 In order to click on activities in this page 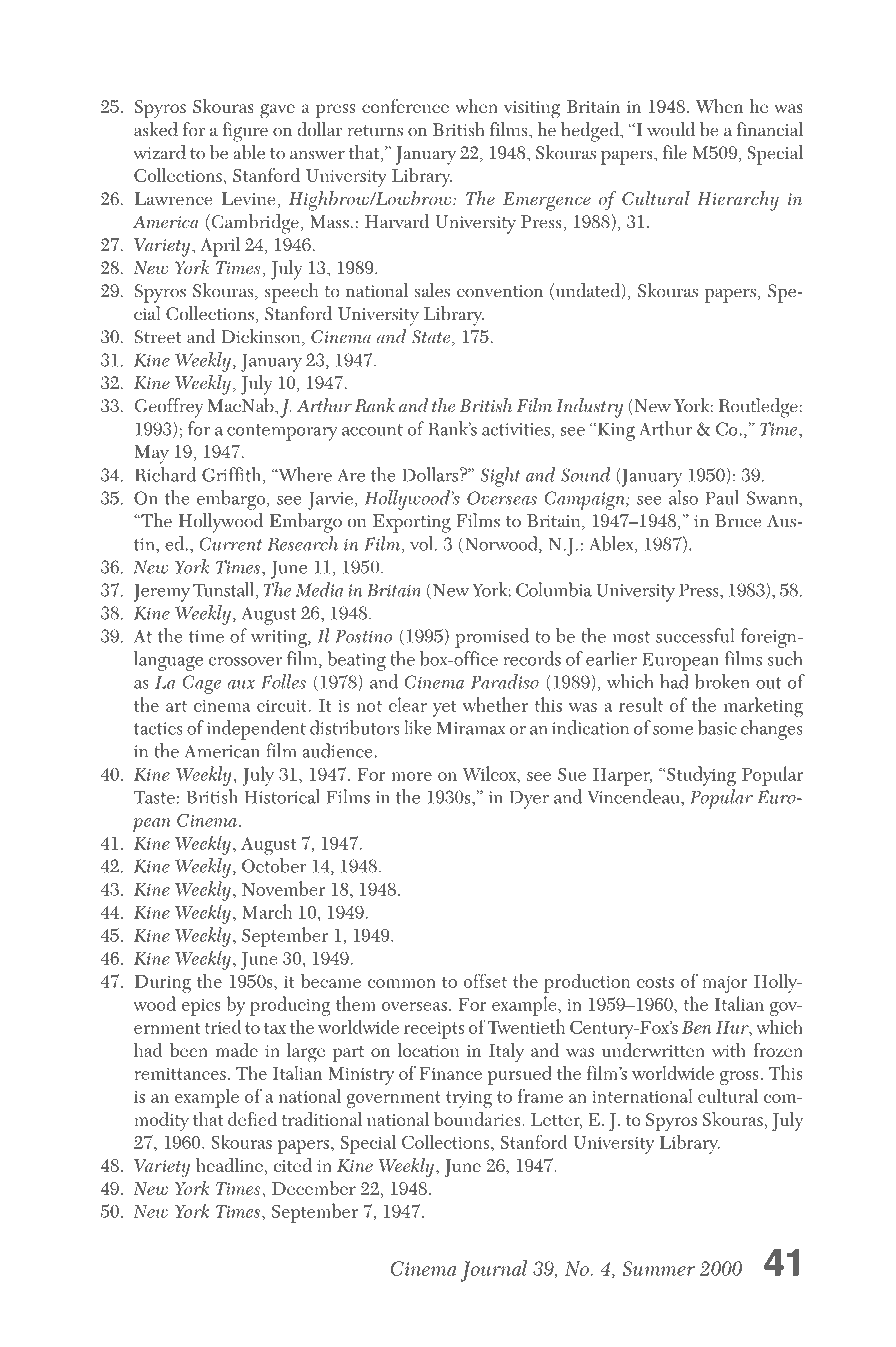, I will do `click(516, 429)`.
